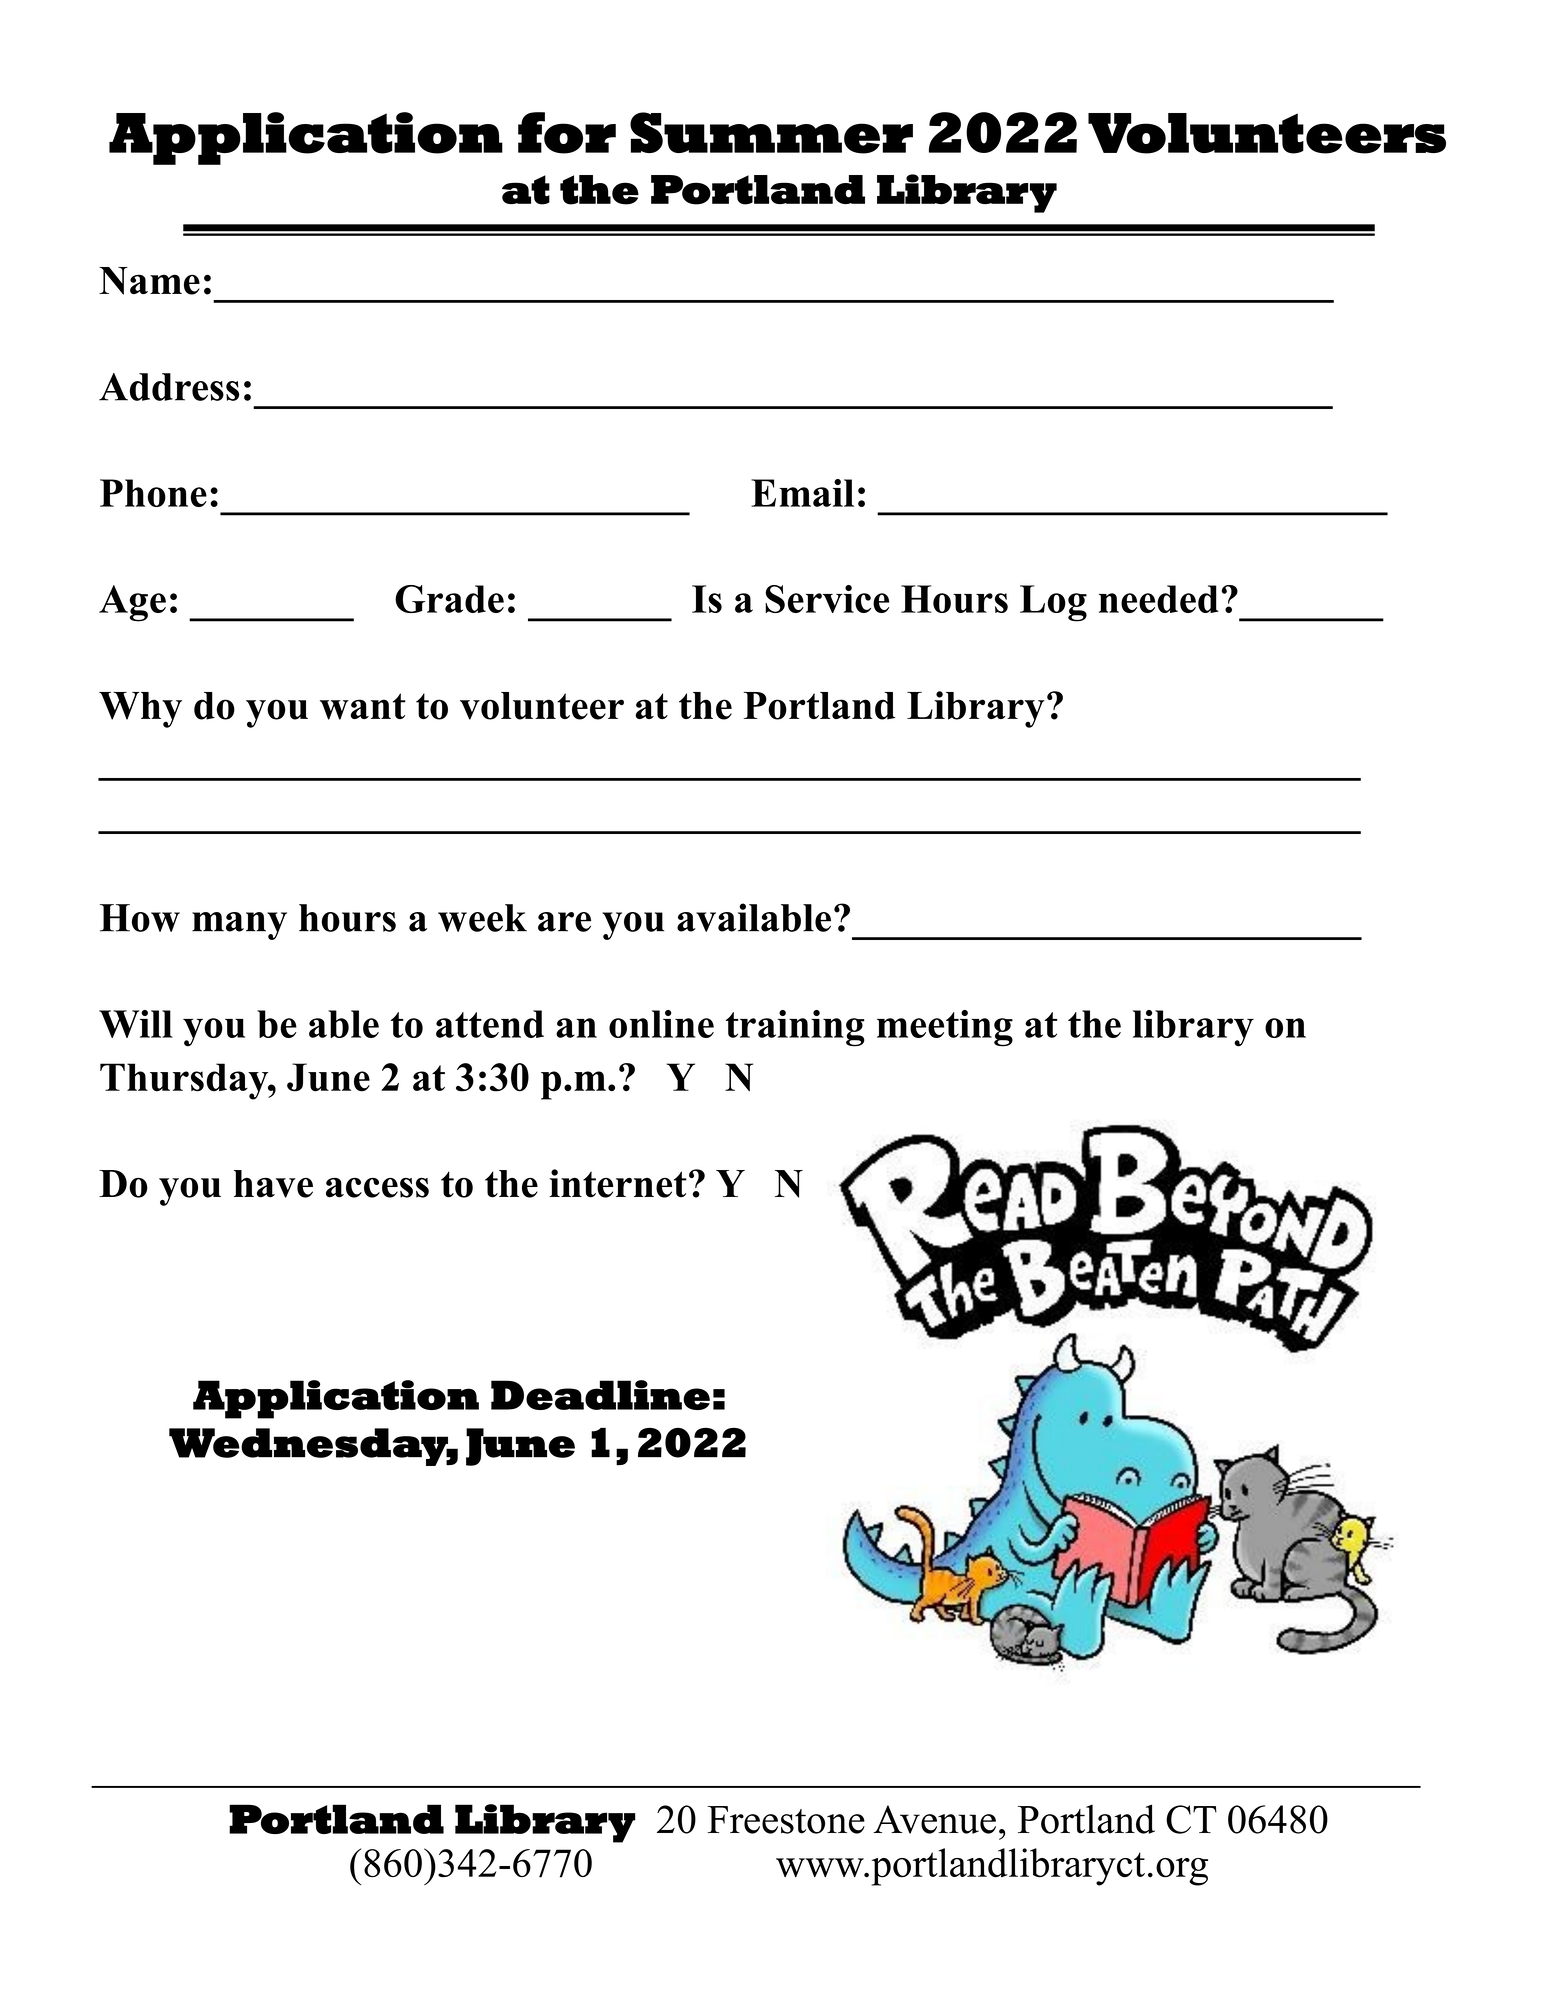 The image size is (1558, 2016). What do you see at coordinates (449, 599) in the page?
I see `Grade` at bounding box center [449, 599].
